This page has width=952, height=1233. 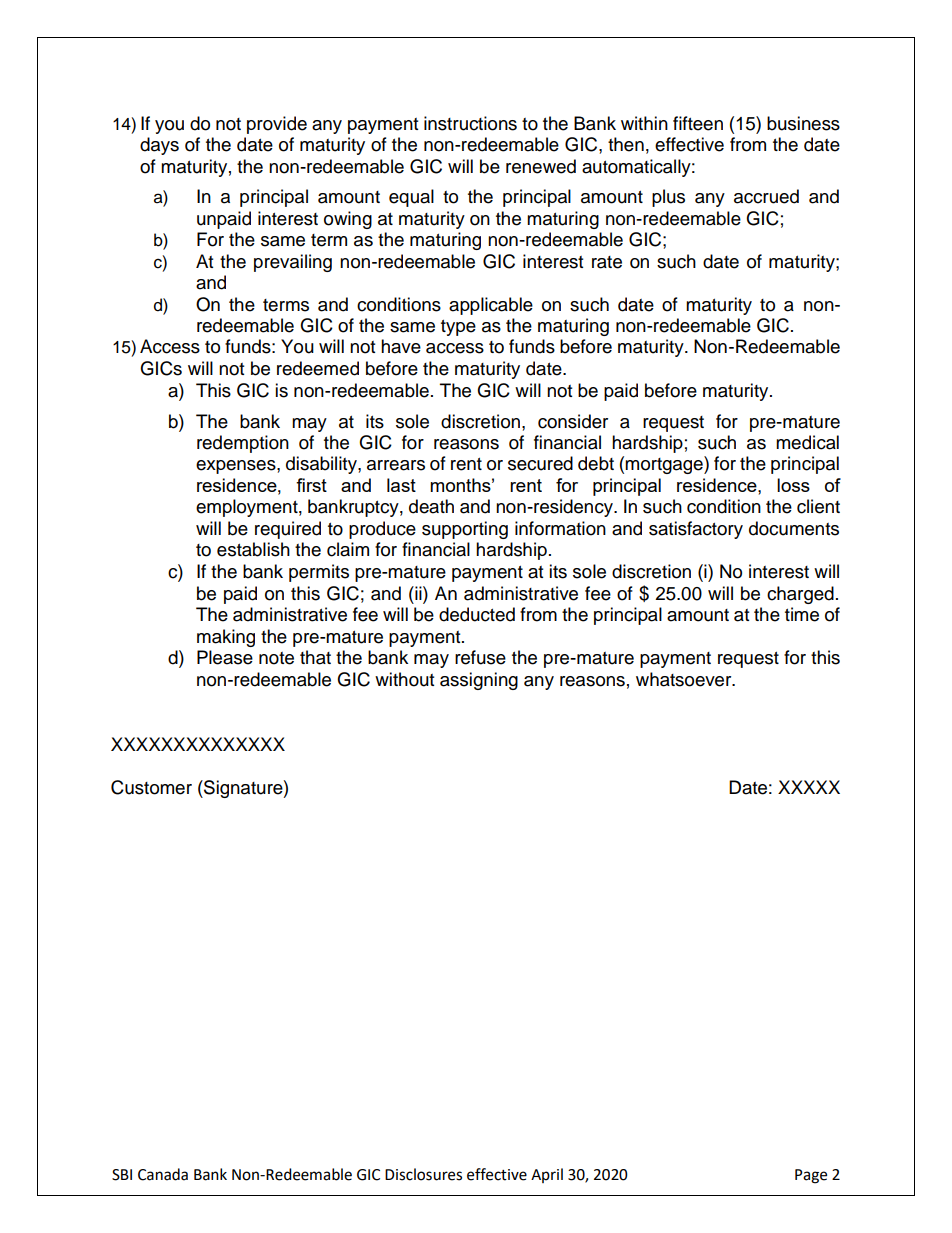 What do you see at coordinates (479, 681) in the page?
I see `assigning` at bounding box center [479, 681].
